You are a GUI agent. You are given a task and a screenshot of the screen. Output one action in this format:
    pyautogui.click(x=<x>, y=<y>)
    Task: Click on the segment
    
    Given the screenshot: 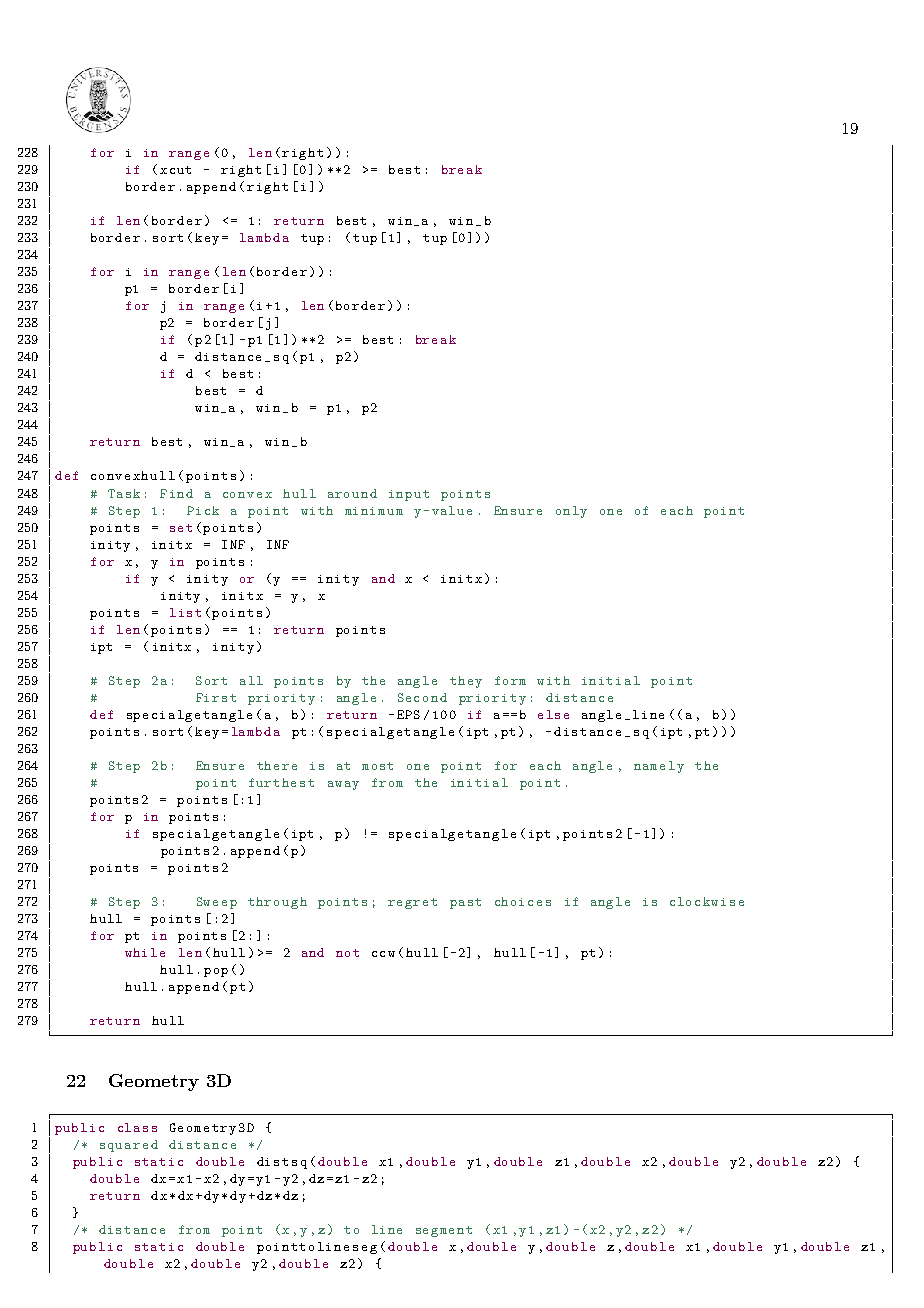 What is the action you would take?
    pyautogui.click(x=444, y=1231)
